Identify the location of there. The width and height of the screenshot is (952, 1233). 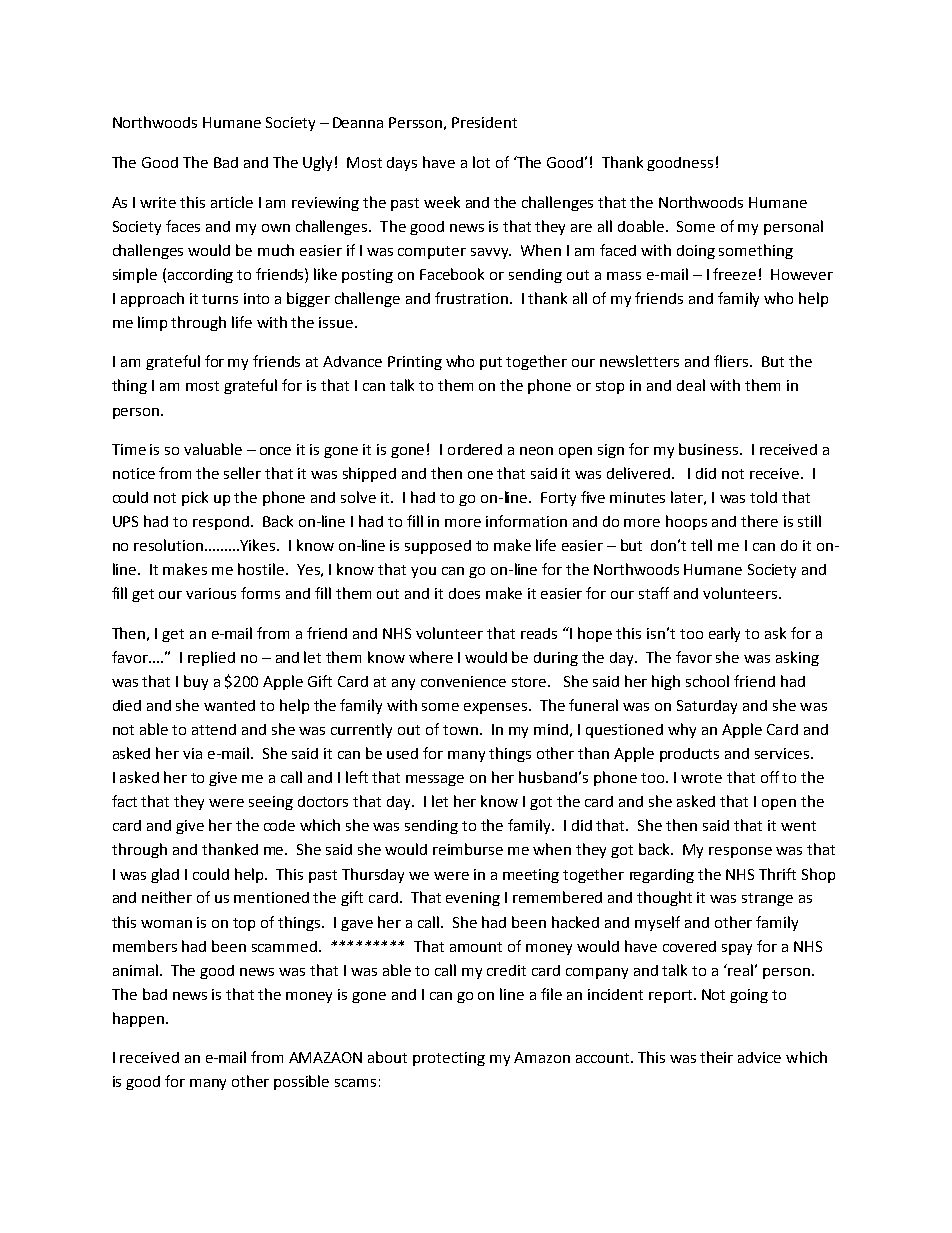
(759, 521).
